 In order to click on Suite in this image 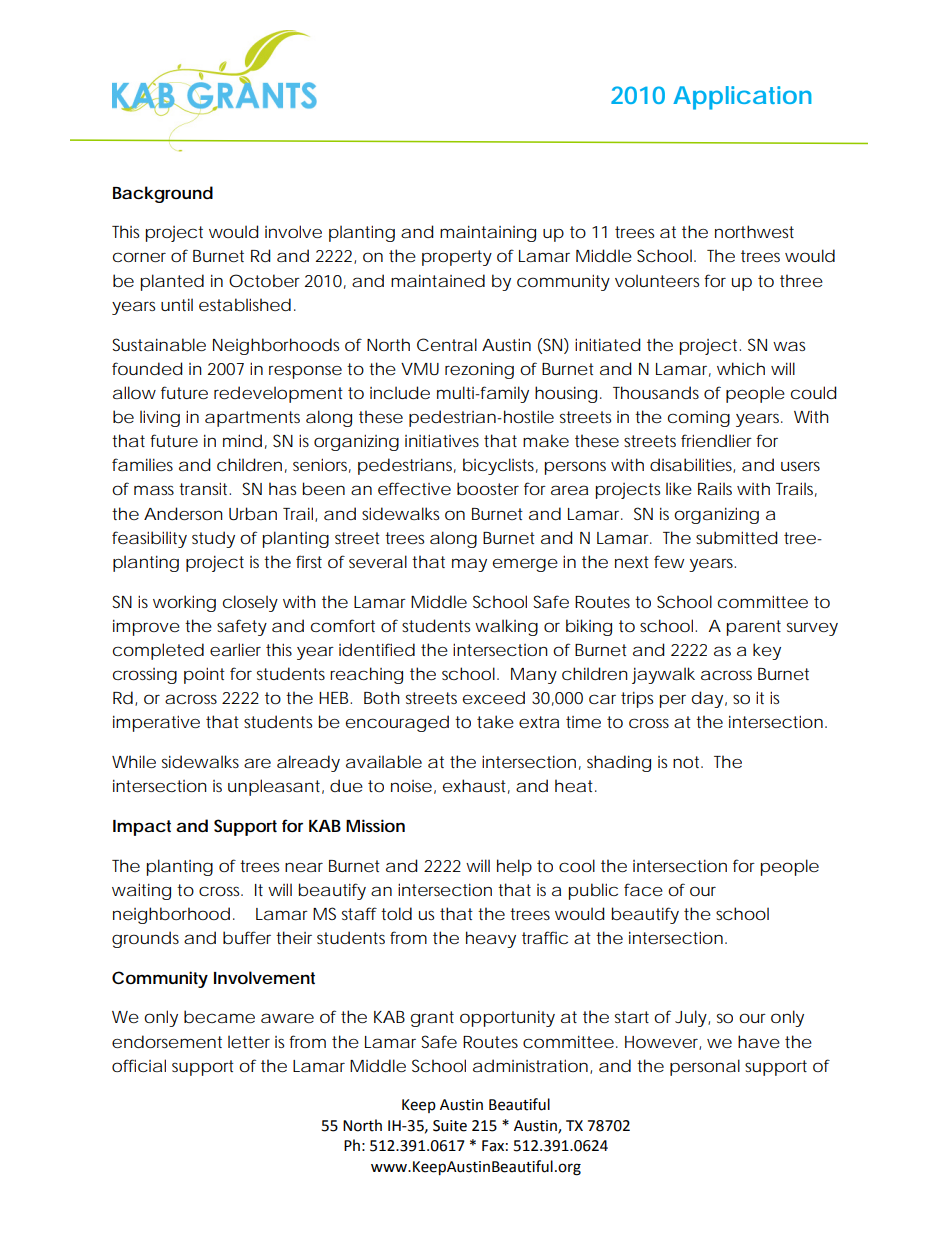, I will do `click(450, 1126)`.
